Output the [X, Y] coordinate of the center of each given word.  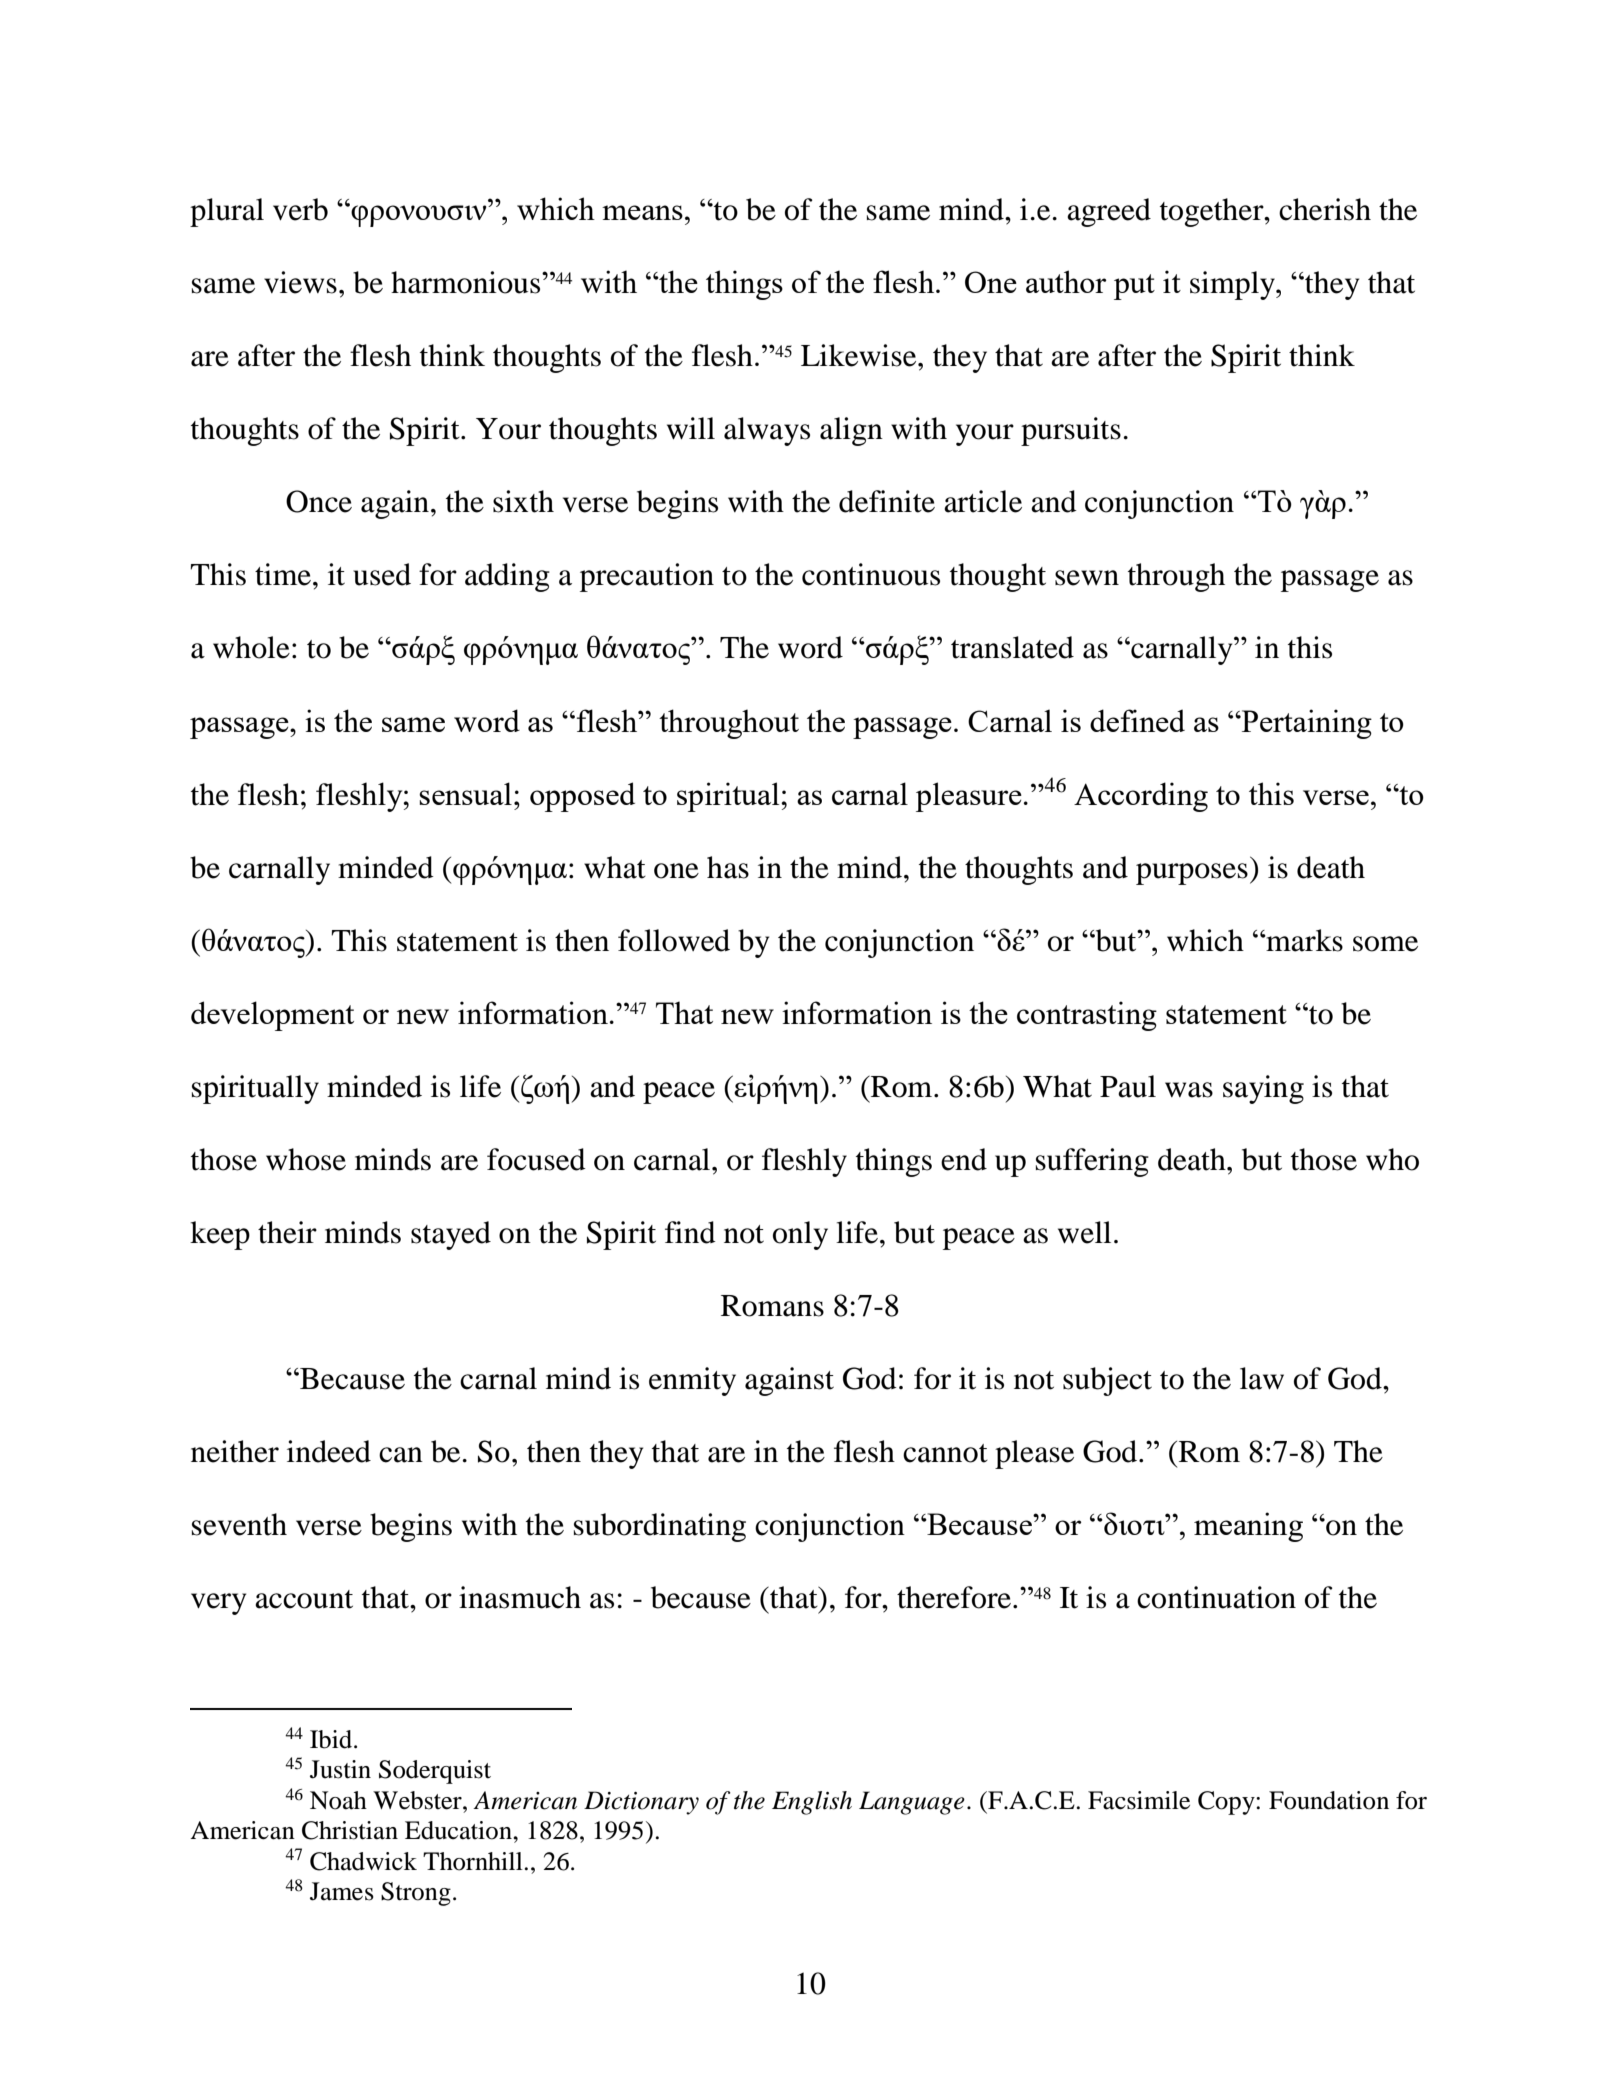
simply [1233, 285]
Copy [1227, 1803]
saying [1263, 1089]
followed [674, 940]
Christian [350, 1830]
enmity [692, 1381]
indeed [329, 1451]
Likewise [860, 355]
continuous [871, 574]
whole [251, 647]
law [1262, 1378]
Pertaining [1305, 724]
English [812, 1803]
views [300, 282]
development [272, 1016]
